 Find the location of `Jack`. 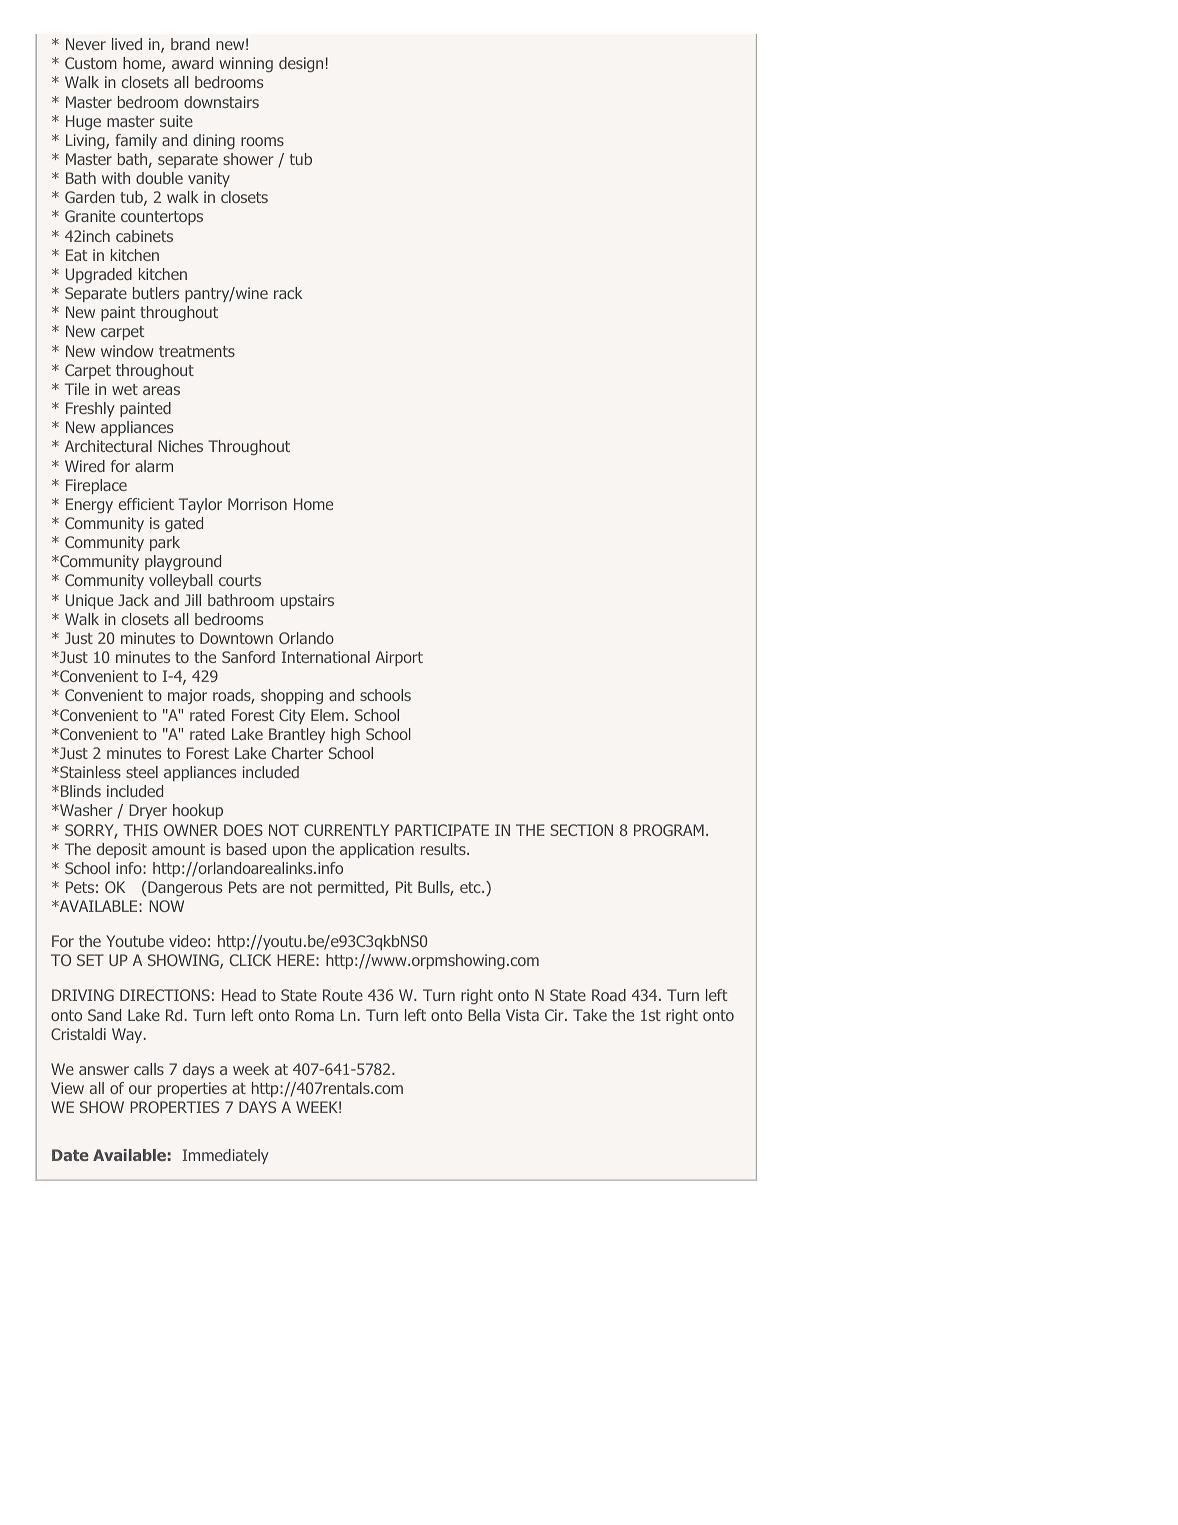

Jack is located at coordinates (133, 600).
